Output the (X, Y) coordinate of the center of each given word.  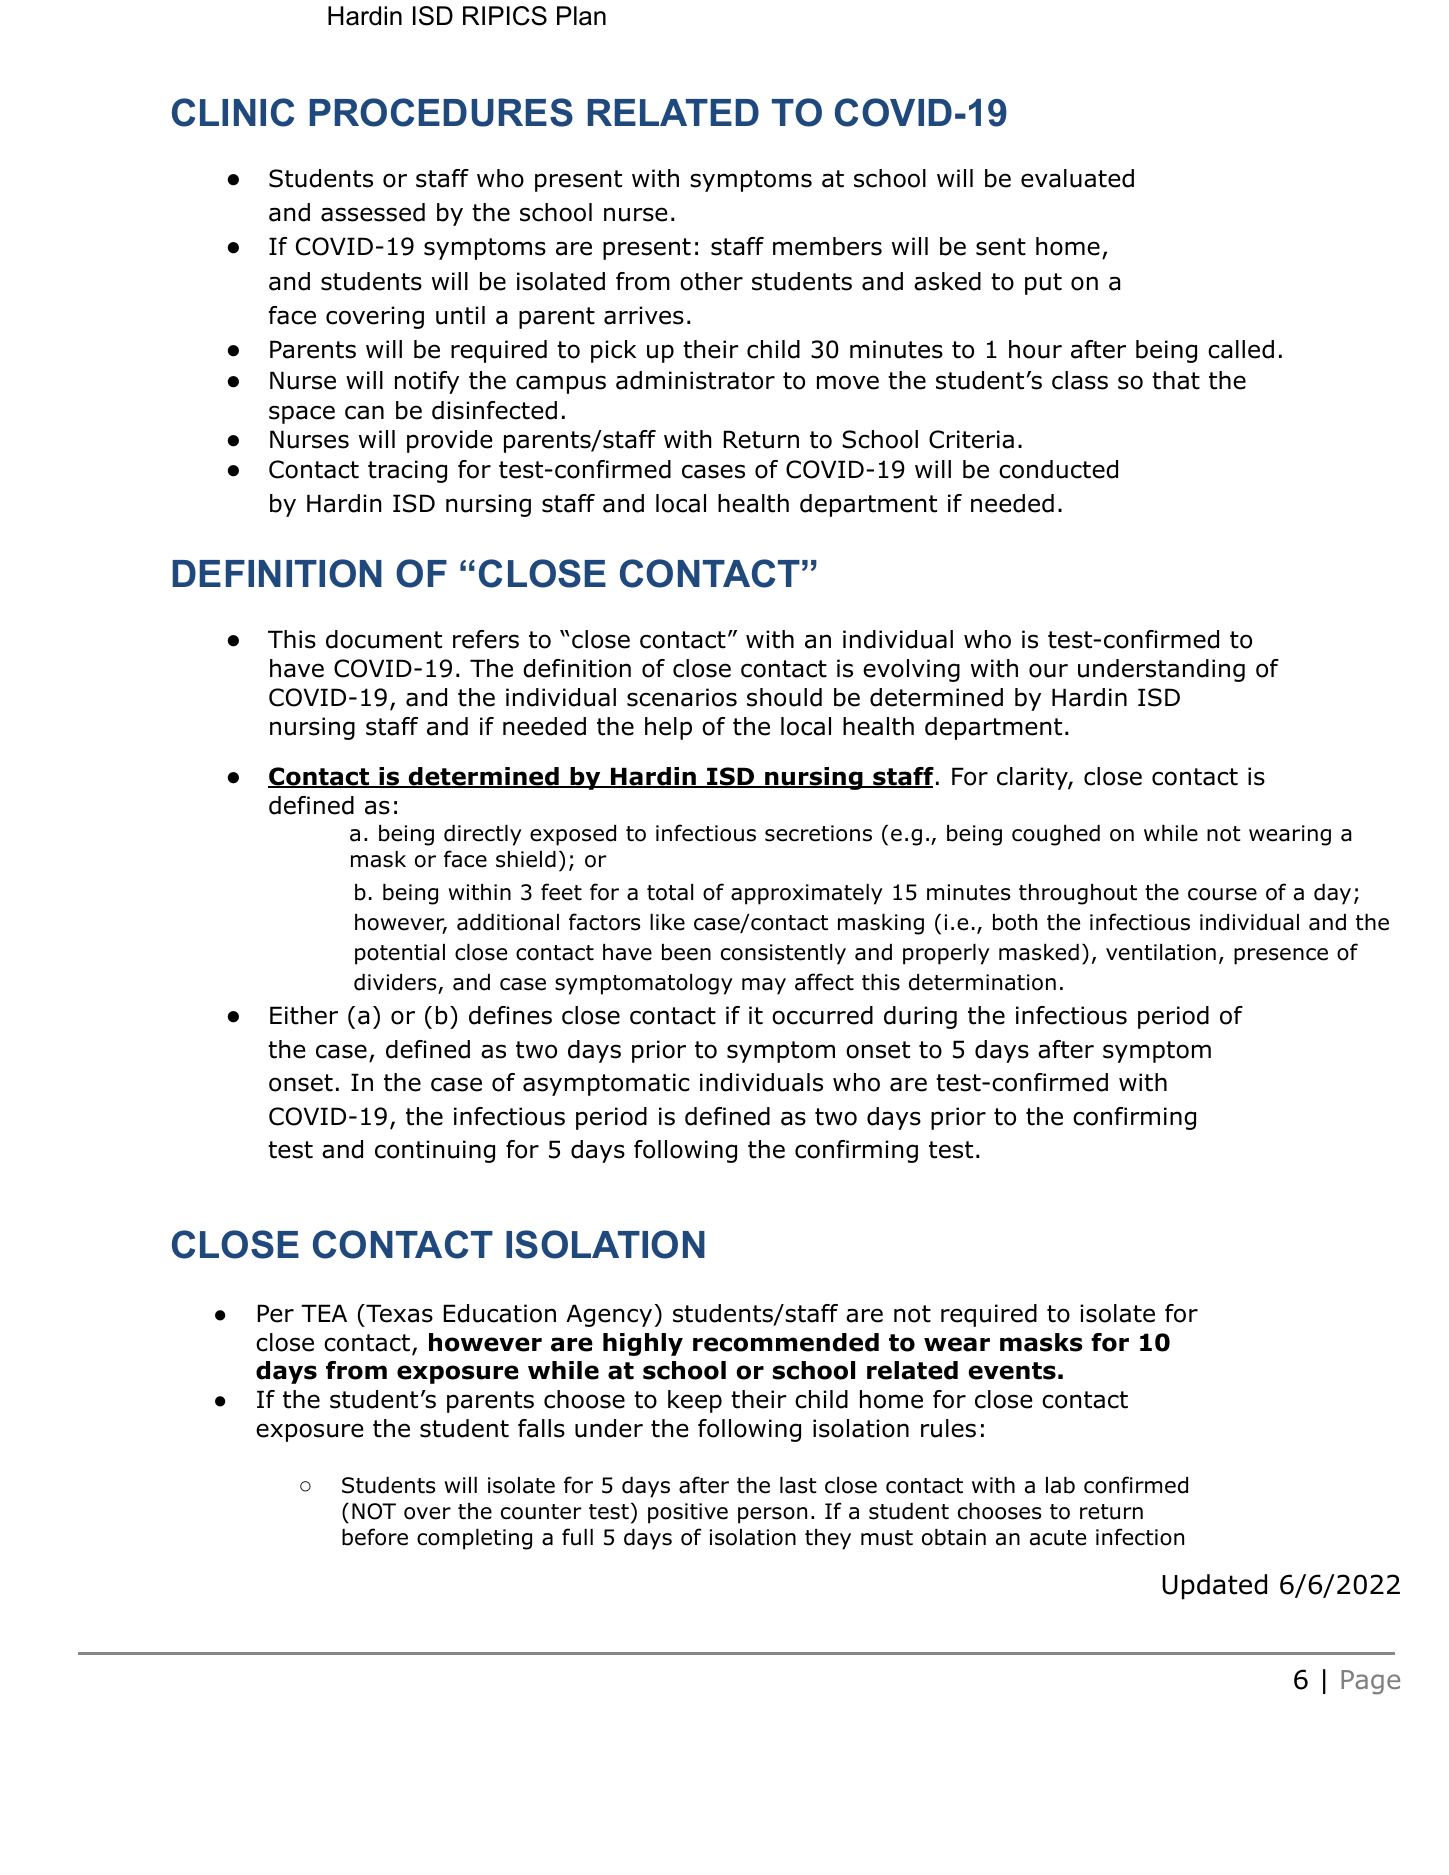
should (784, 697)
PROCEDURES (441, 112)
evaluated (1077, 178)
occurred (822, 1015)
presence (1281, 956)
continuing (435, 1151)
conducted (1058, 469)
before (375, 1537)
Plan (581, 16)
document (384, 639)
